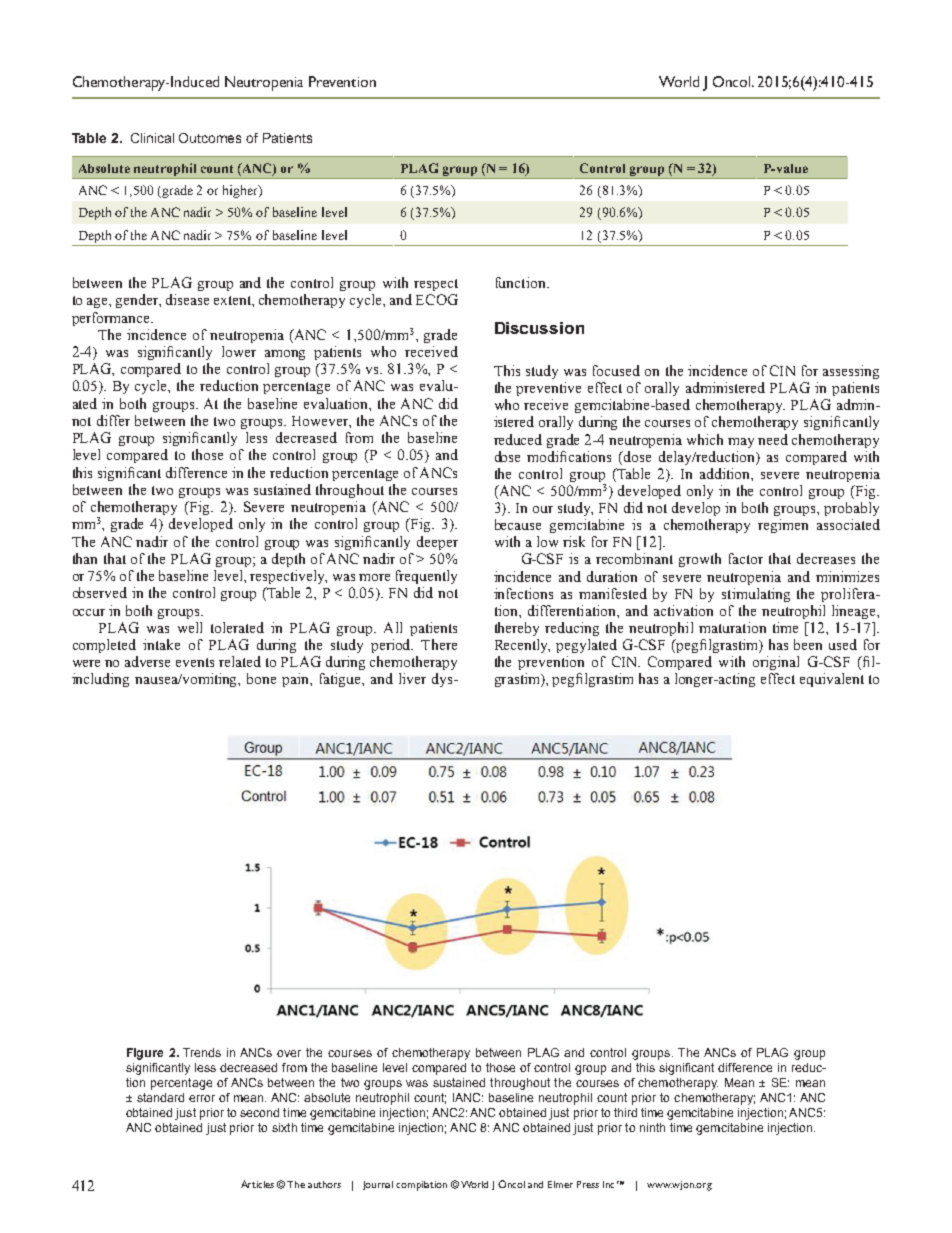  What do you see at coordinates (152, 138) in the document?
I see `Clinical` at bounding box center [152, 138].
